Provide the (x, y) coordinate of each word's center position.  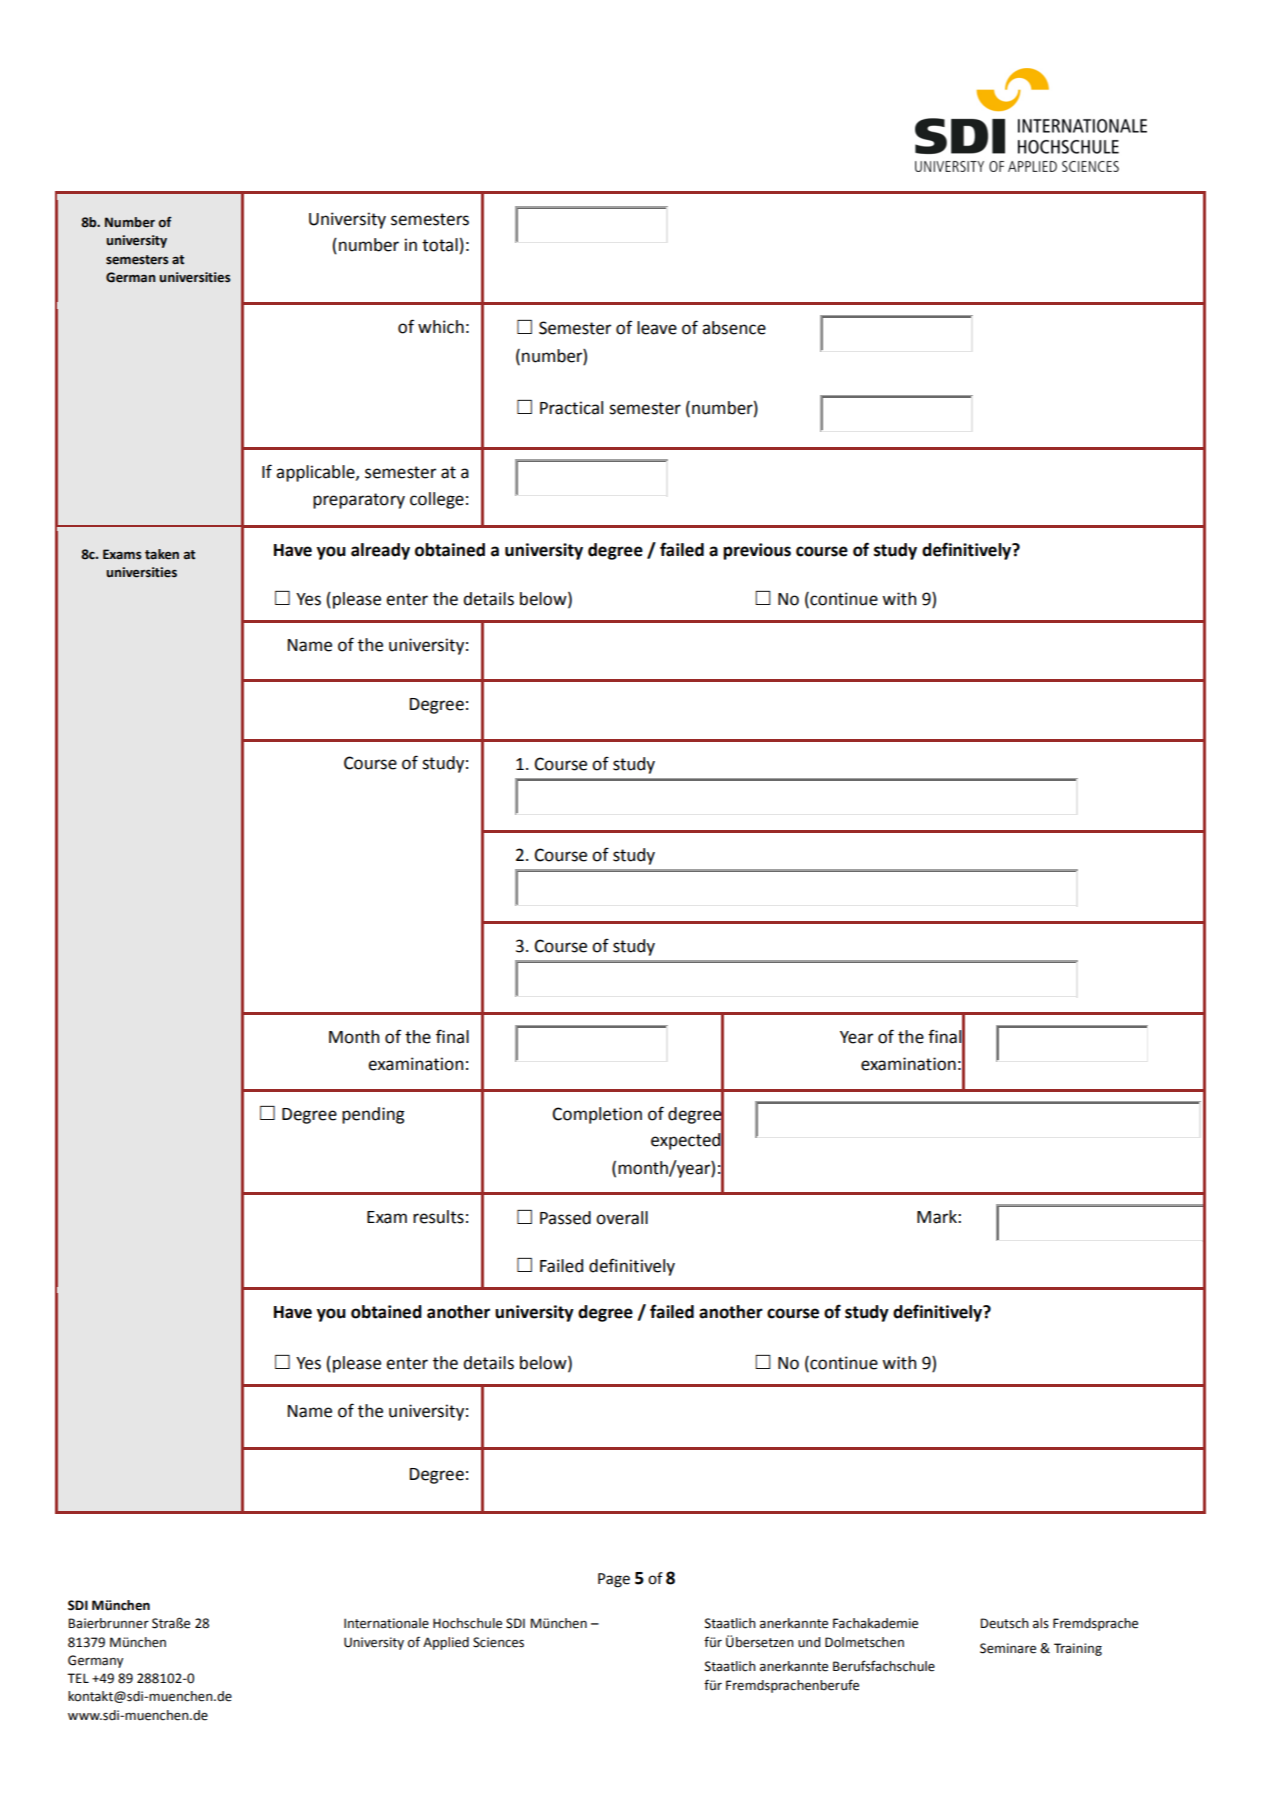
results (438, 1217)
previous (757, 551)
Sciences (498, 1642)
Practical (571, 408)
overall (622, 1218)
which (441, 327)
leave (657, 328)
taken (162, 554)
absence (734, 328)
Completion (597, 1115)
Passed (565, 1218)
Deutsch (1004, 1623)
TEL (78, 1678)
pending (373, 1115)
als (1041, 1623)
